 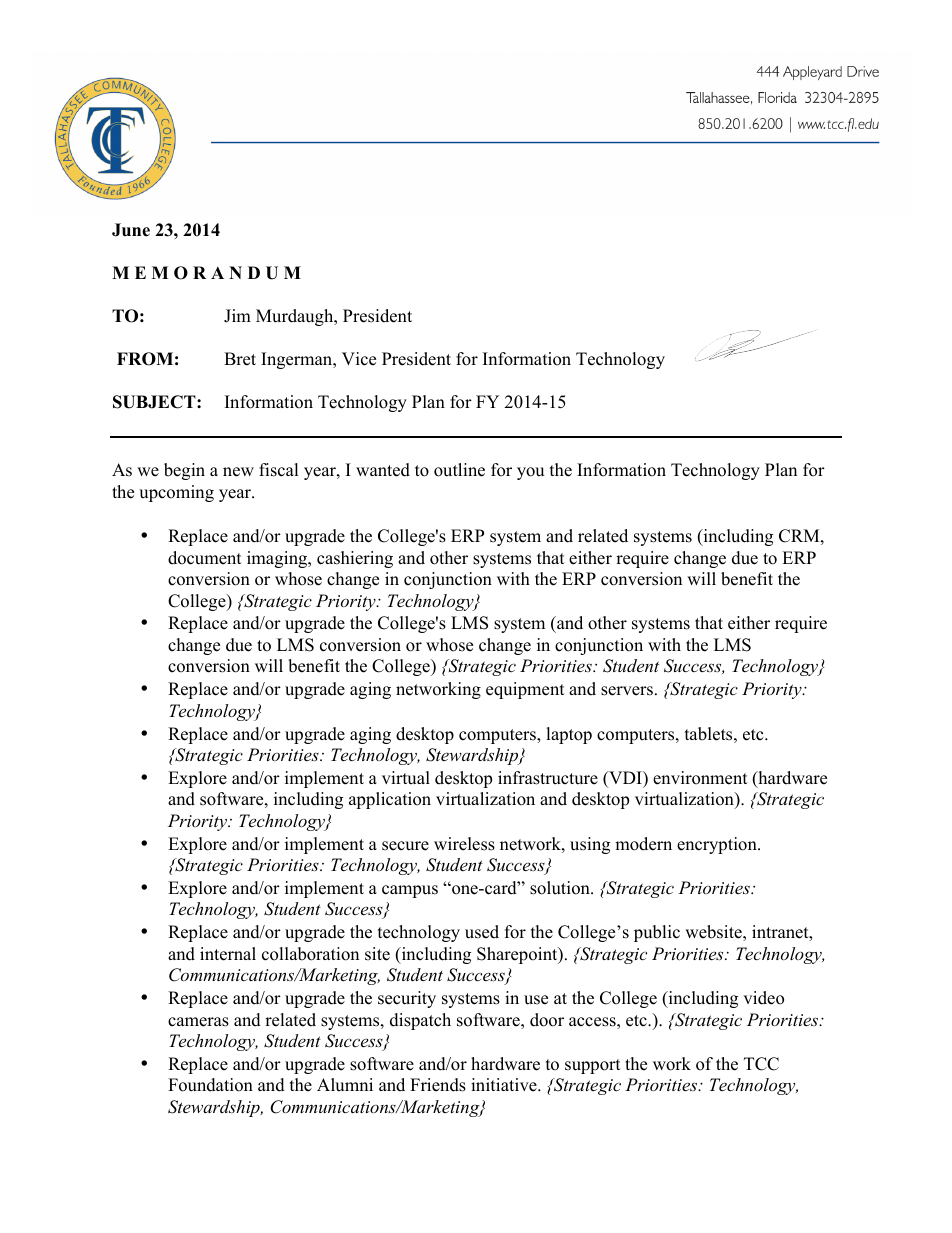 What do you see at coordinates (205, 558) in the screenshot?
I see `document` at bounding box center [205, 558].
